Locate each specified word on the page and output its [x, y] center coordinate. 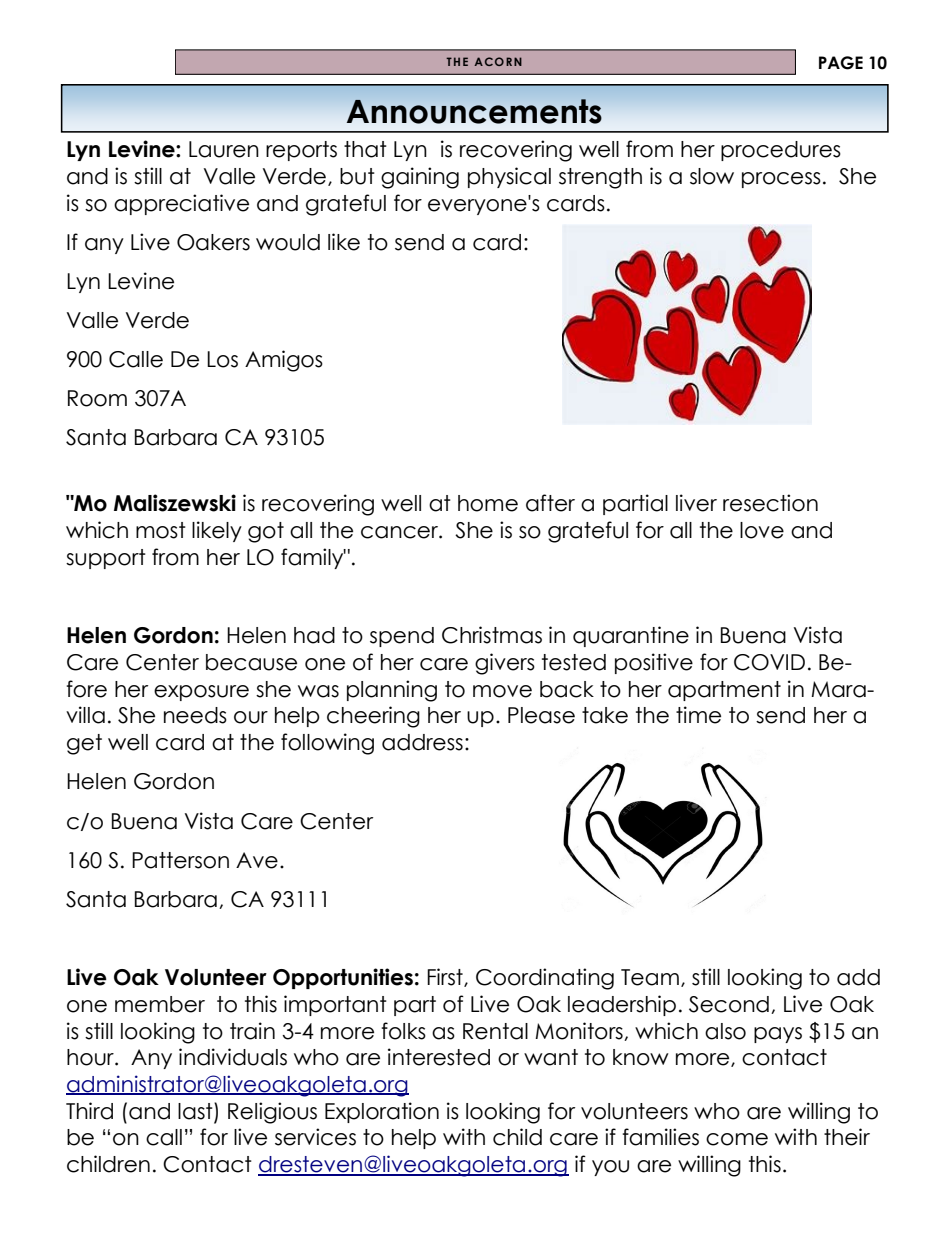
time [698, 715]
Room [97, 398]
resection [770, 503]
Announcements [474, 111]
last [196, 1111]
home [488, 503]
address [422, 742]
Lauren [224, 149]
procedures [781, 151]
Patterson [180, 860]
